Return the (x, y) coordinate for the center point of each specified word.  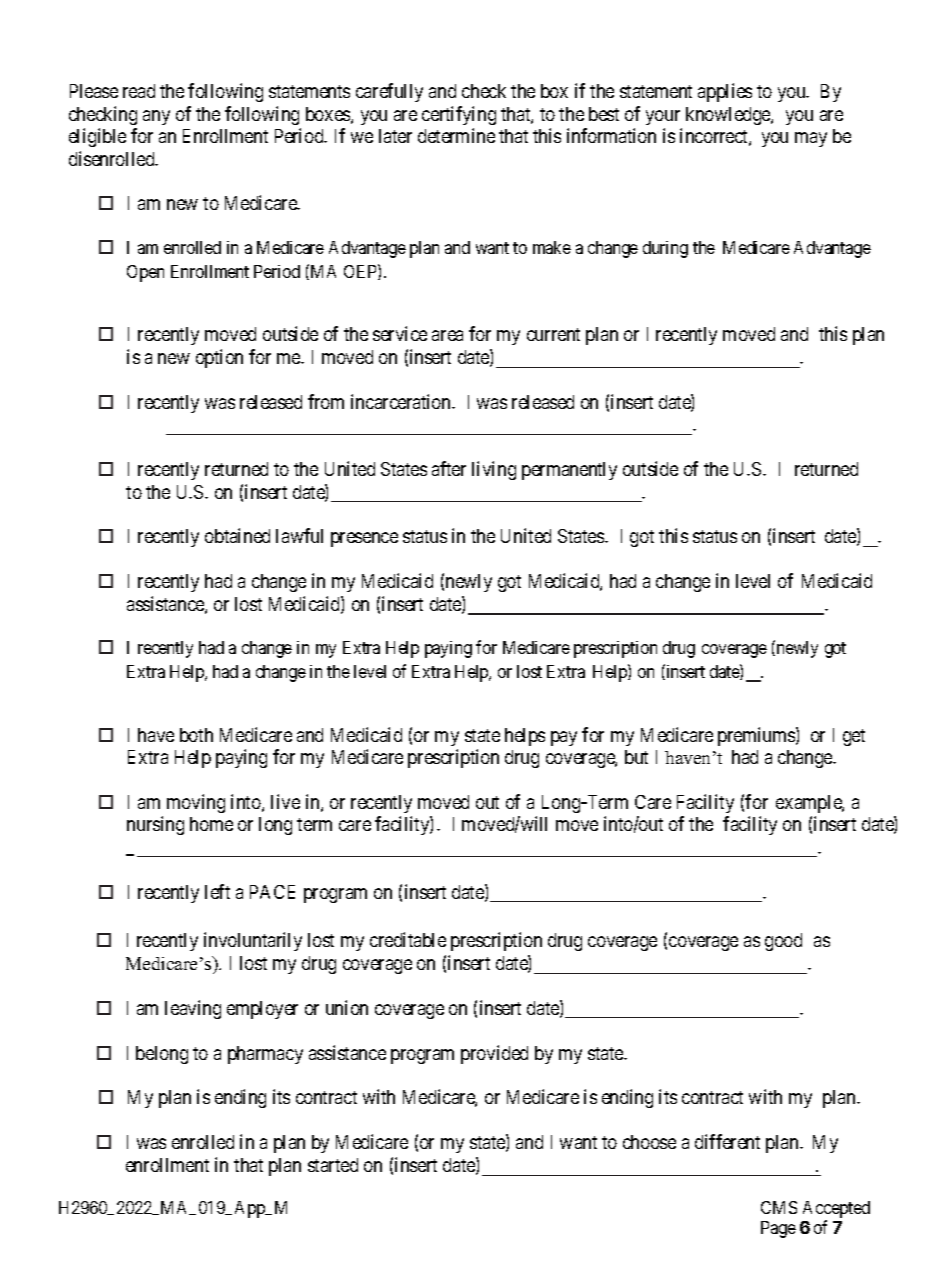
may (811, 139)
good (783, 942)
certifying (459, 115)
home (211, 824)
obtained (237, 535)
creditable (408, 939)
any (156, 117)
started (333, 1165)
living (494, 470)
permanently (569, 471)
